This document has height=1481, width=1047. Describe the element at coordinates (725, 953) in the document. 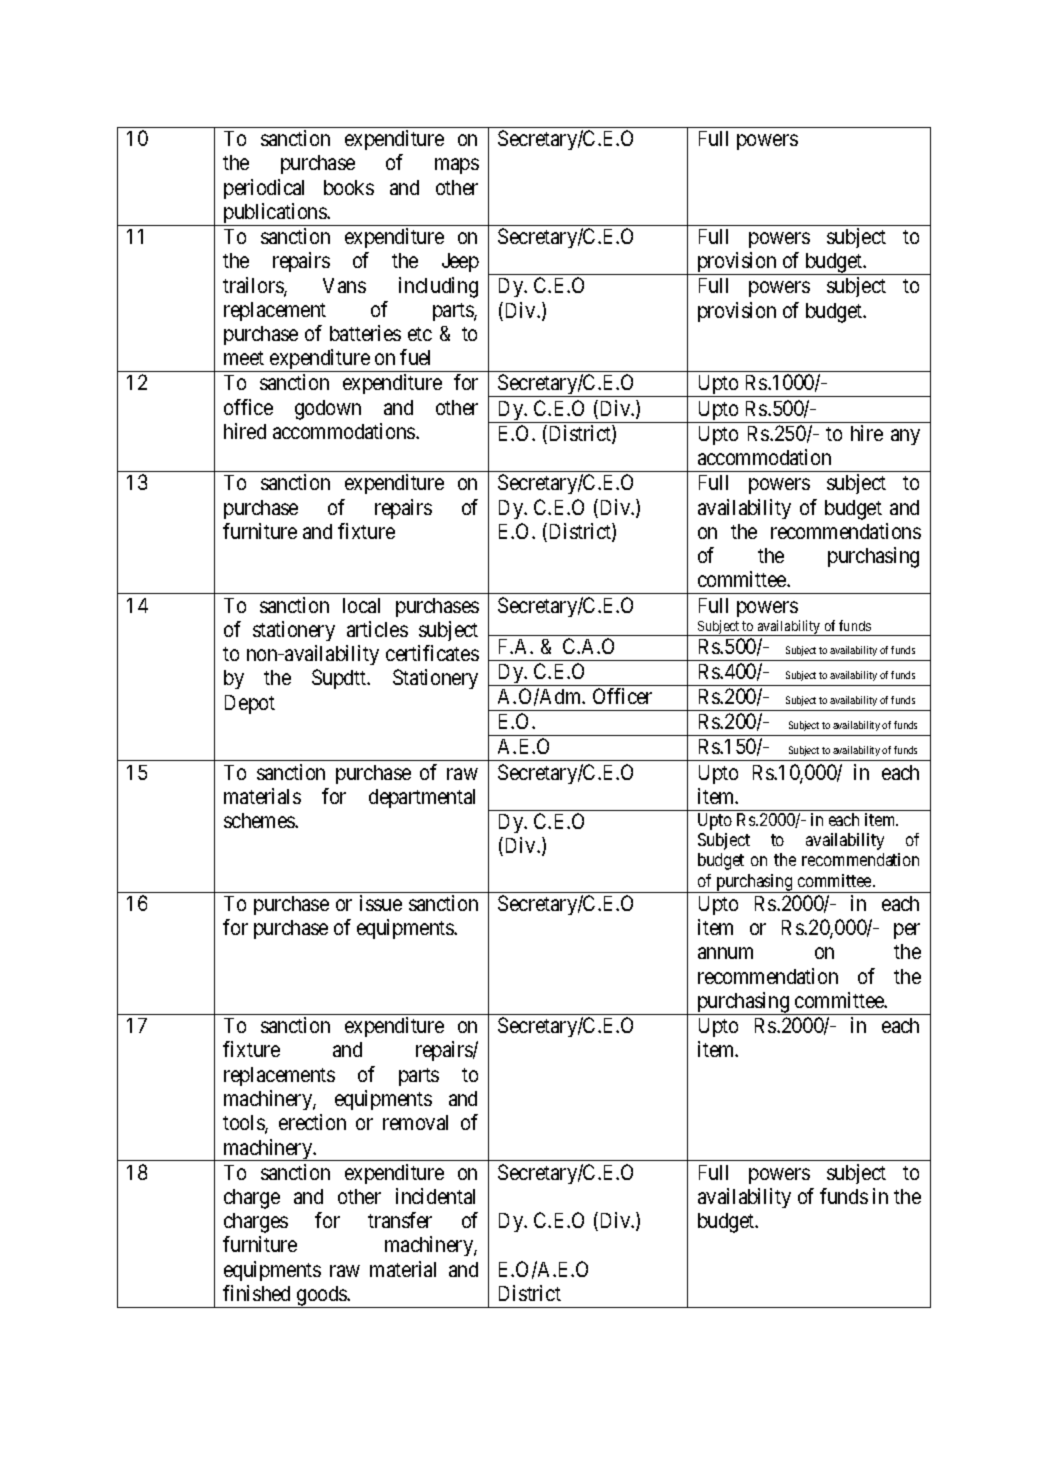

I see `annum` at that location.
